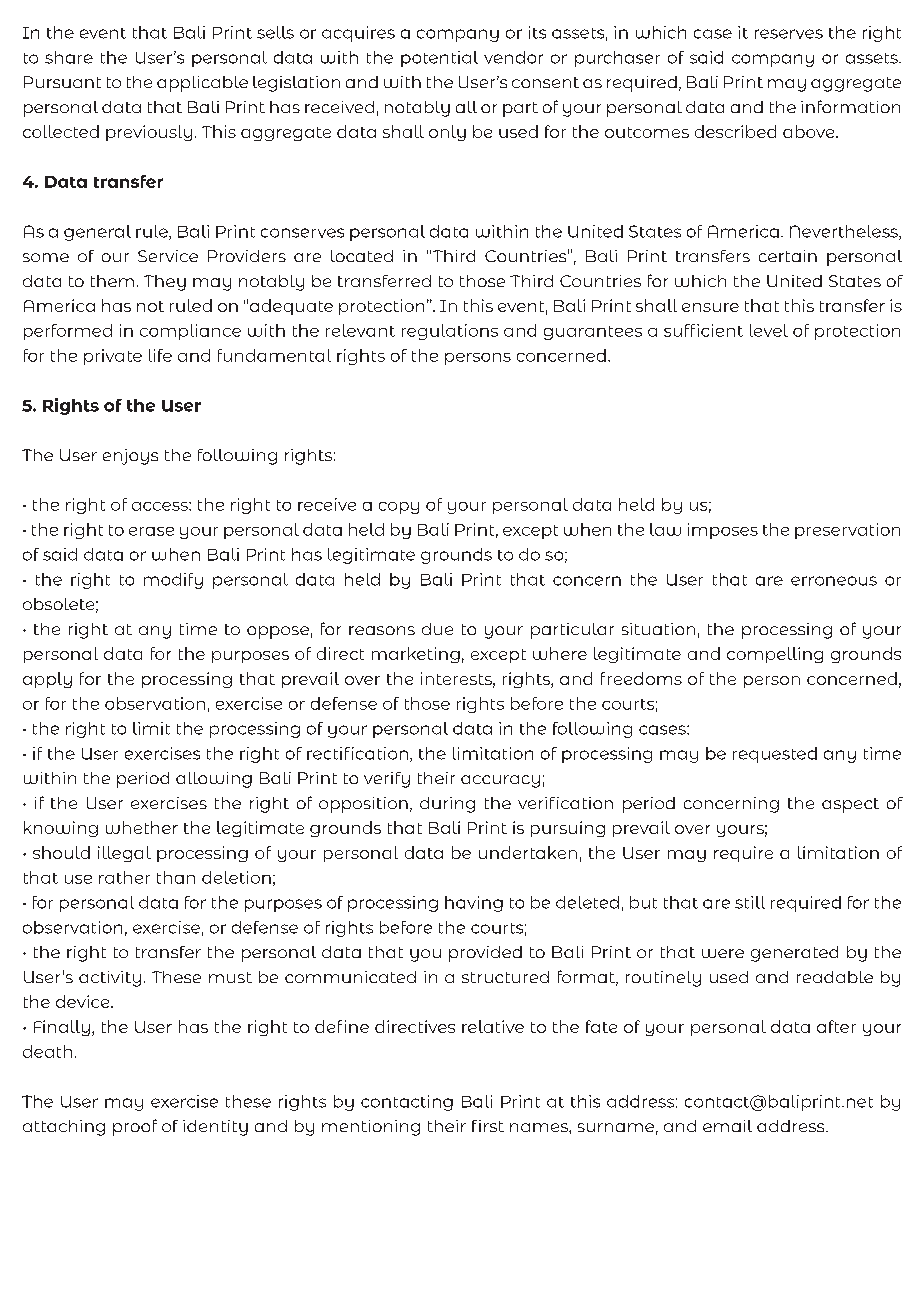  What do you see at coordinates (135, 1127) in the document?
I see `proof` at bounding box center [135, 1127].
